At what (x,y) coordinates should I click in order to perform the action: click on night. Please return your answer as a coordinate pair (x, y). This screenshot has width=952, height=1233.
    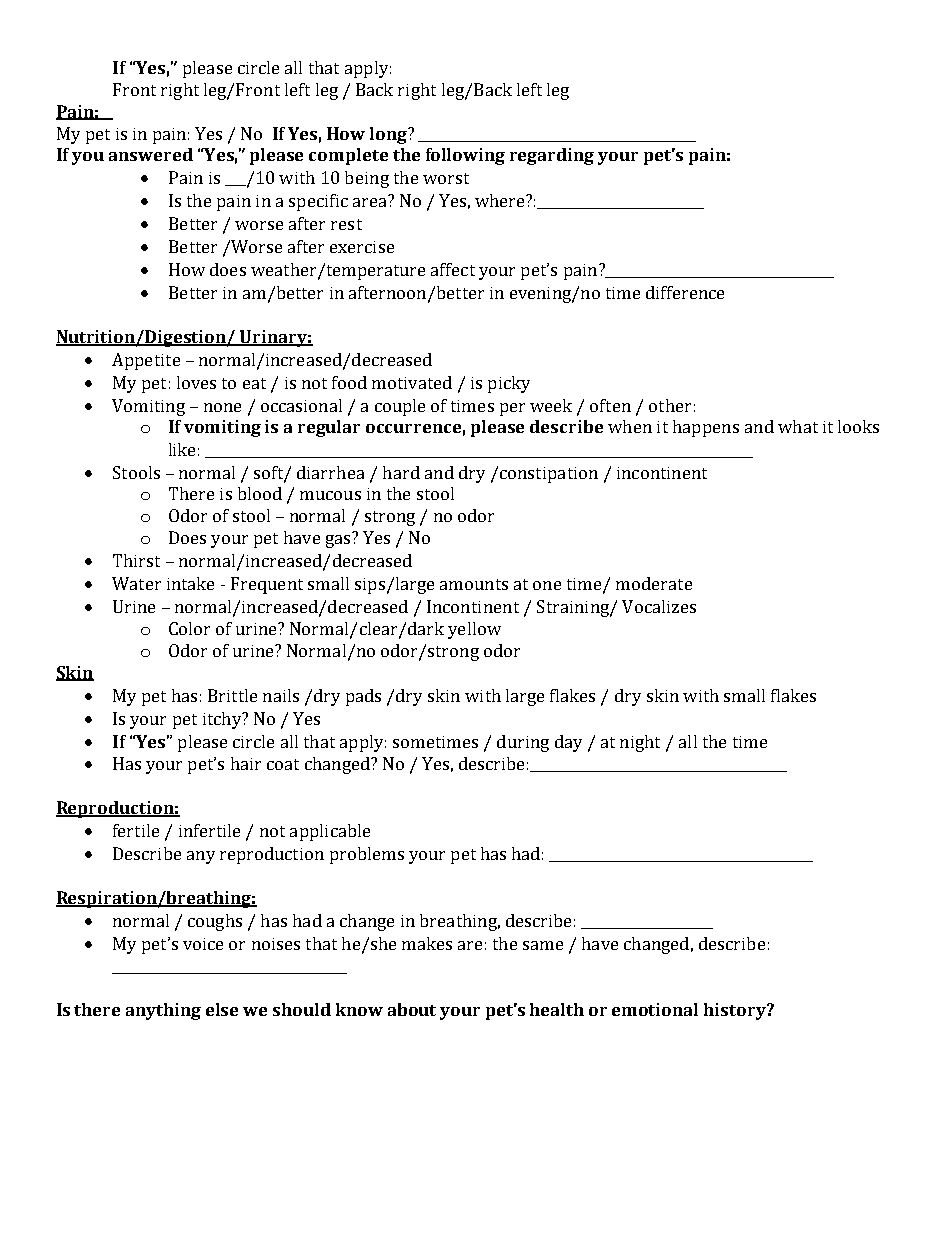
    Looking at the image, I should click on (640, 743).
